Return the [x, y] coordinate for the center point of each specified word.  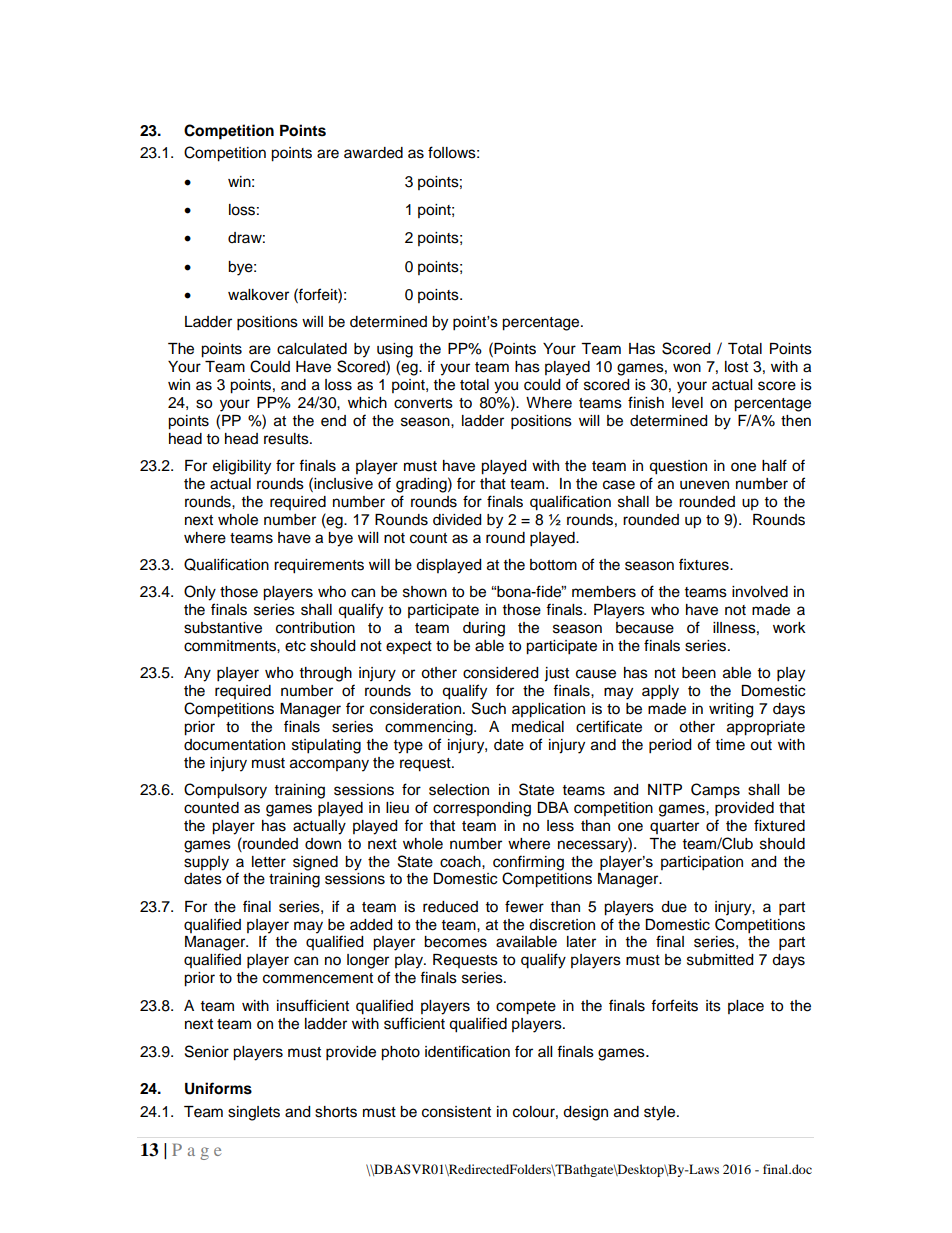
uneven [704, 485]
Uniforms [218, 1088]
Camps [715, 791]
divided [457, 520]
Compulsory [225, 791]
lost [736, 367]
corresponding [482, 809]
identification [467, 1051]
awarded [373, 153]
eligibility [242, 467]
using [395, 350]
